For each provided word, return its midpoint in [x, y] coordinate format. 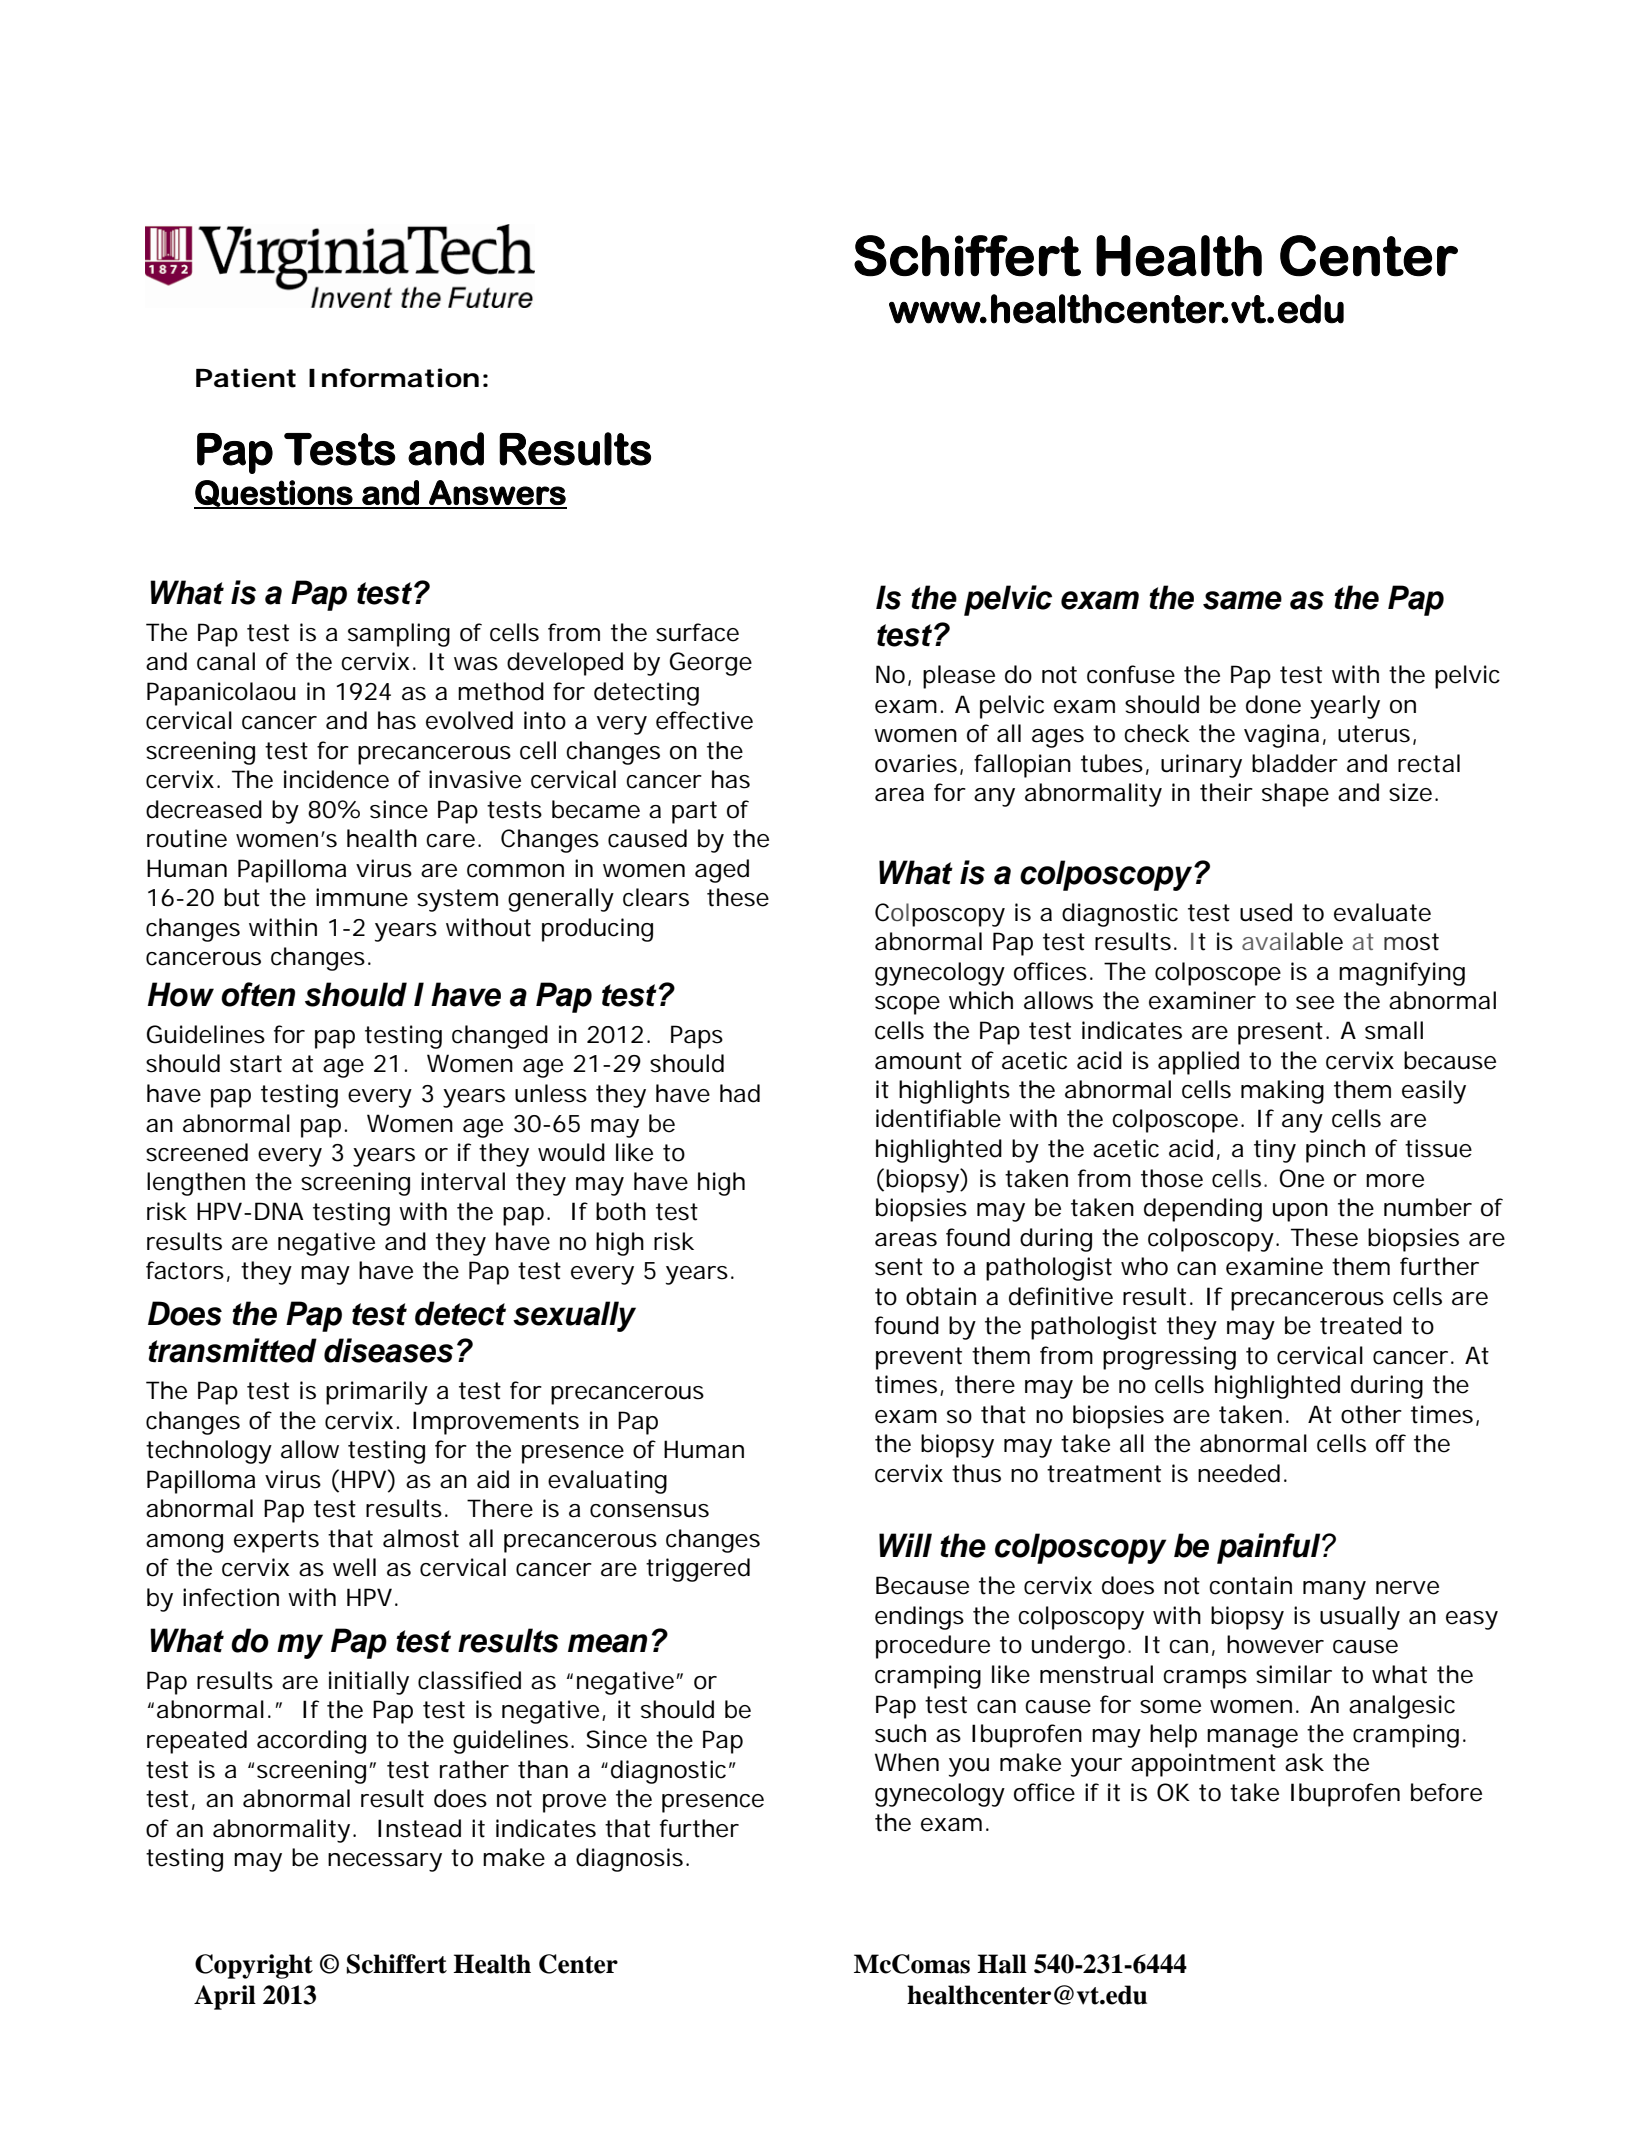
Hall [1002, 1964]
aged [722, 871]
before [1446, 1792]
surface [697, 632]
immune [362, 897]
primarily [377, 1393]
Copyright [254, 1966]
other [1371, 1414]
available [1292, 941]
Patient [246, 378]
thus [976, 1473]
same [1242, 600]
